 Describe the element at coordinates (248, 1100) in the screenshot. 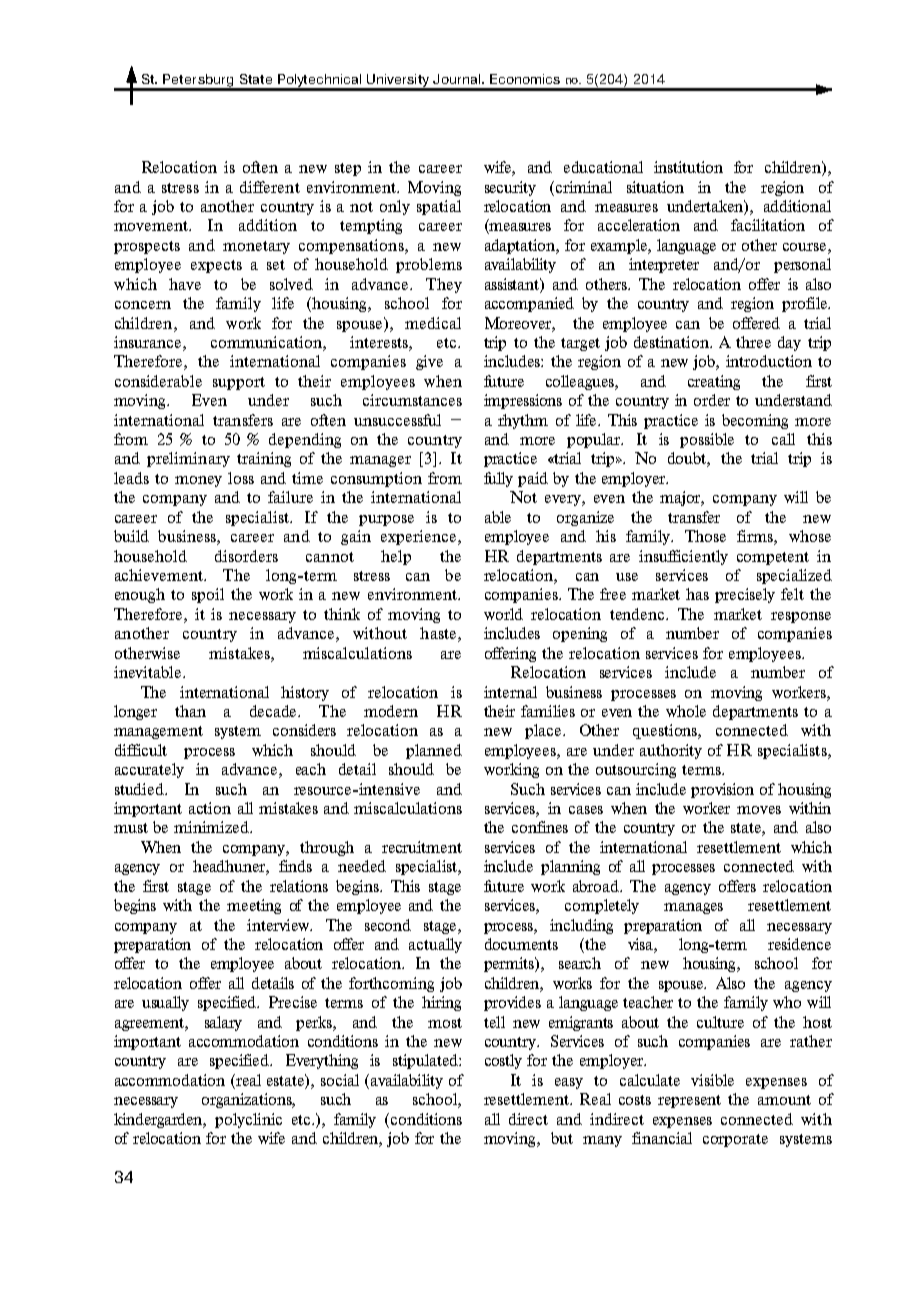

I see `organizations` at that location.
